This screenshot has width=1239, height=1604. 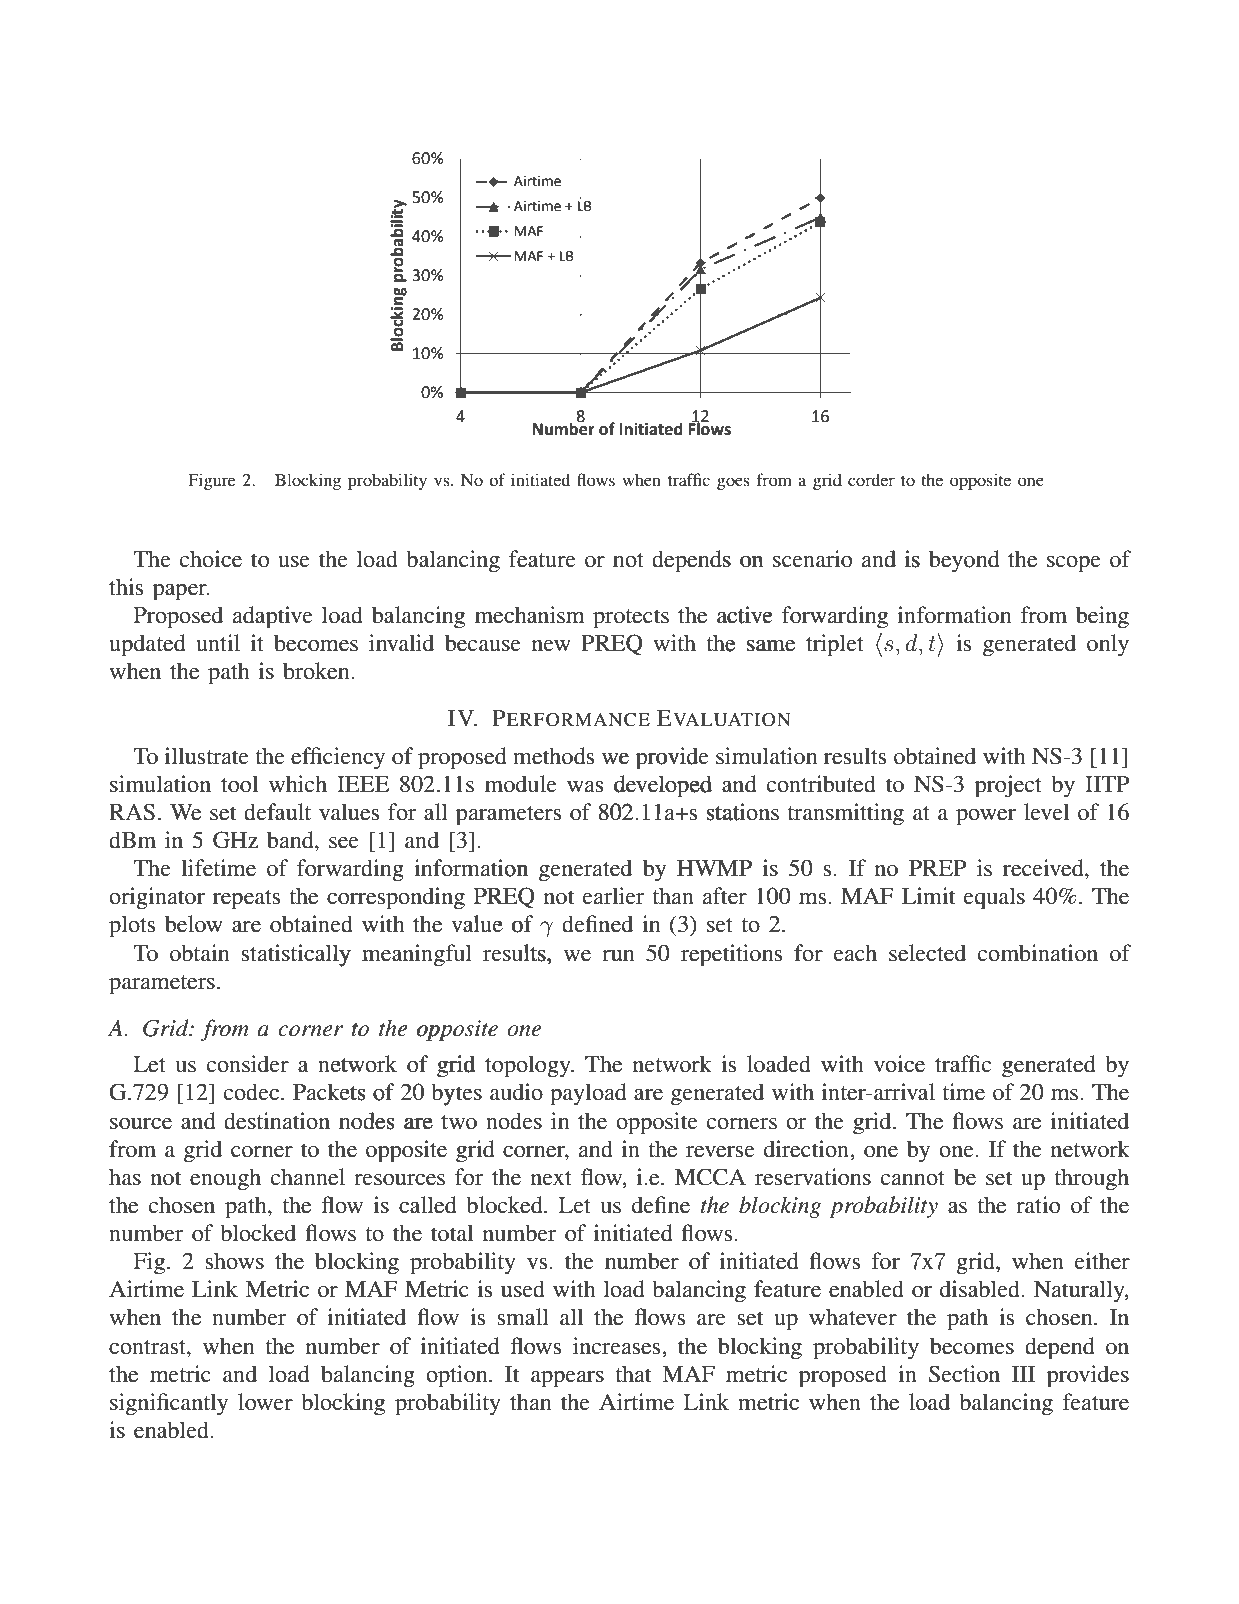 I want to click on goes, so click(x=733, y=483).
